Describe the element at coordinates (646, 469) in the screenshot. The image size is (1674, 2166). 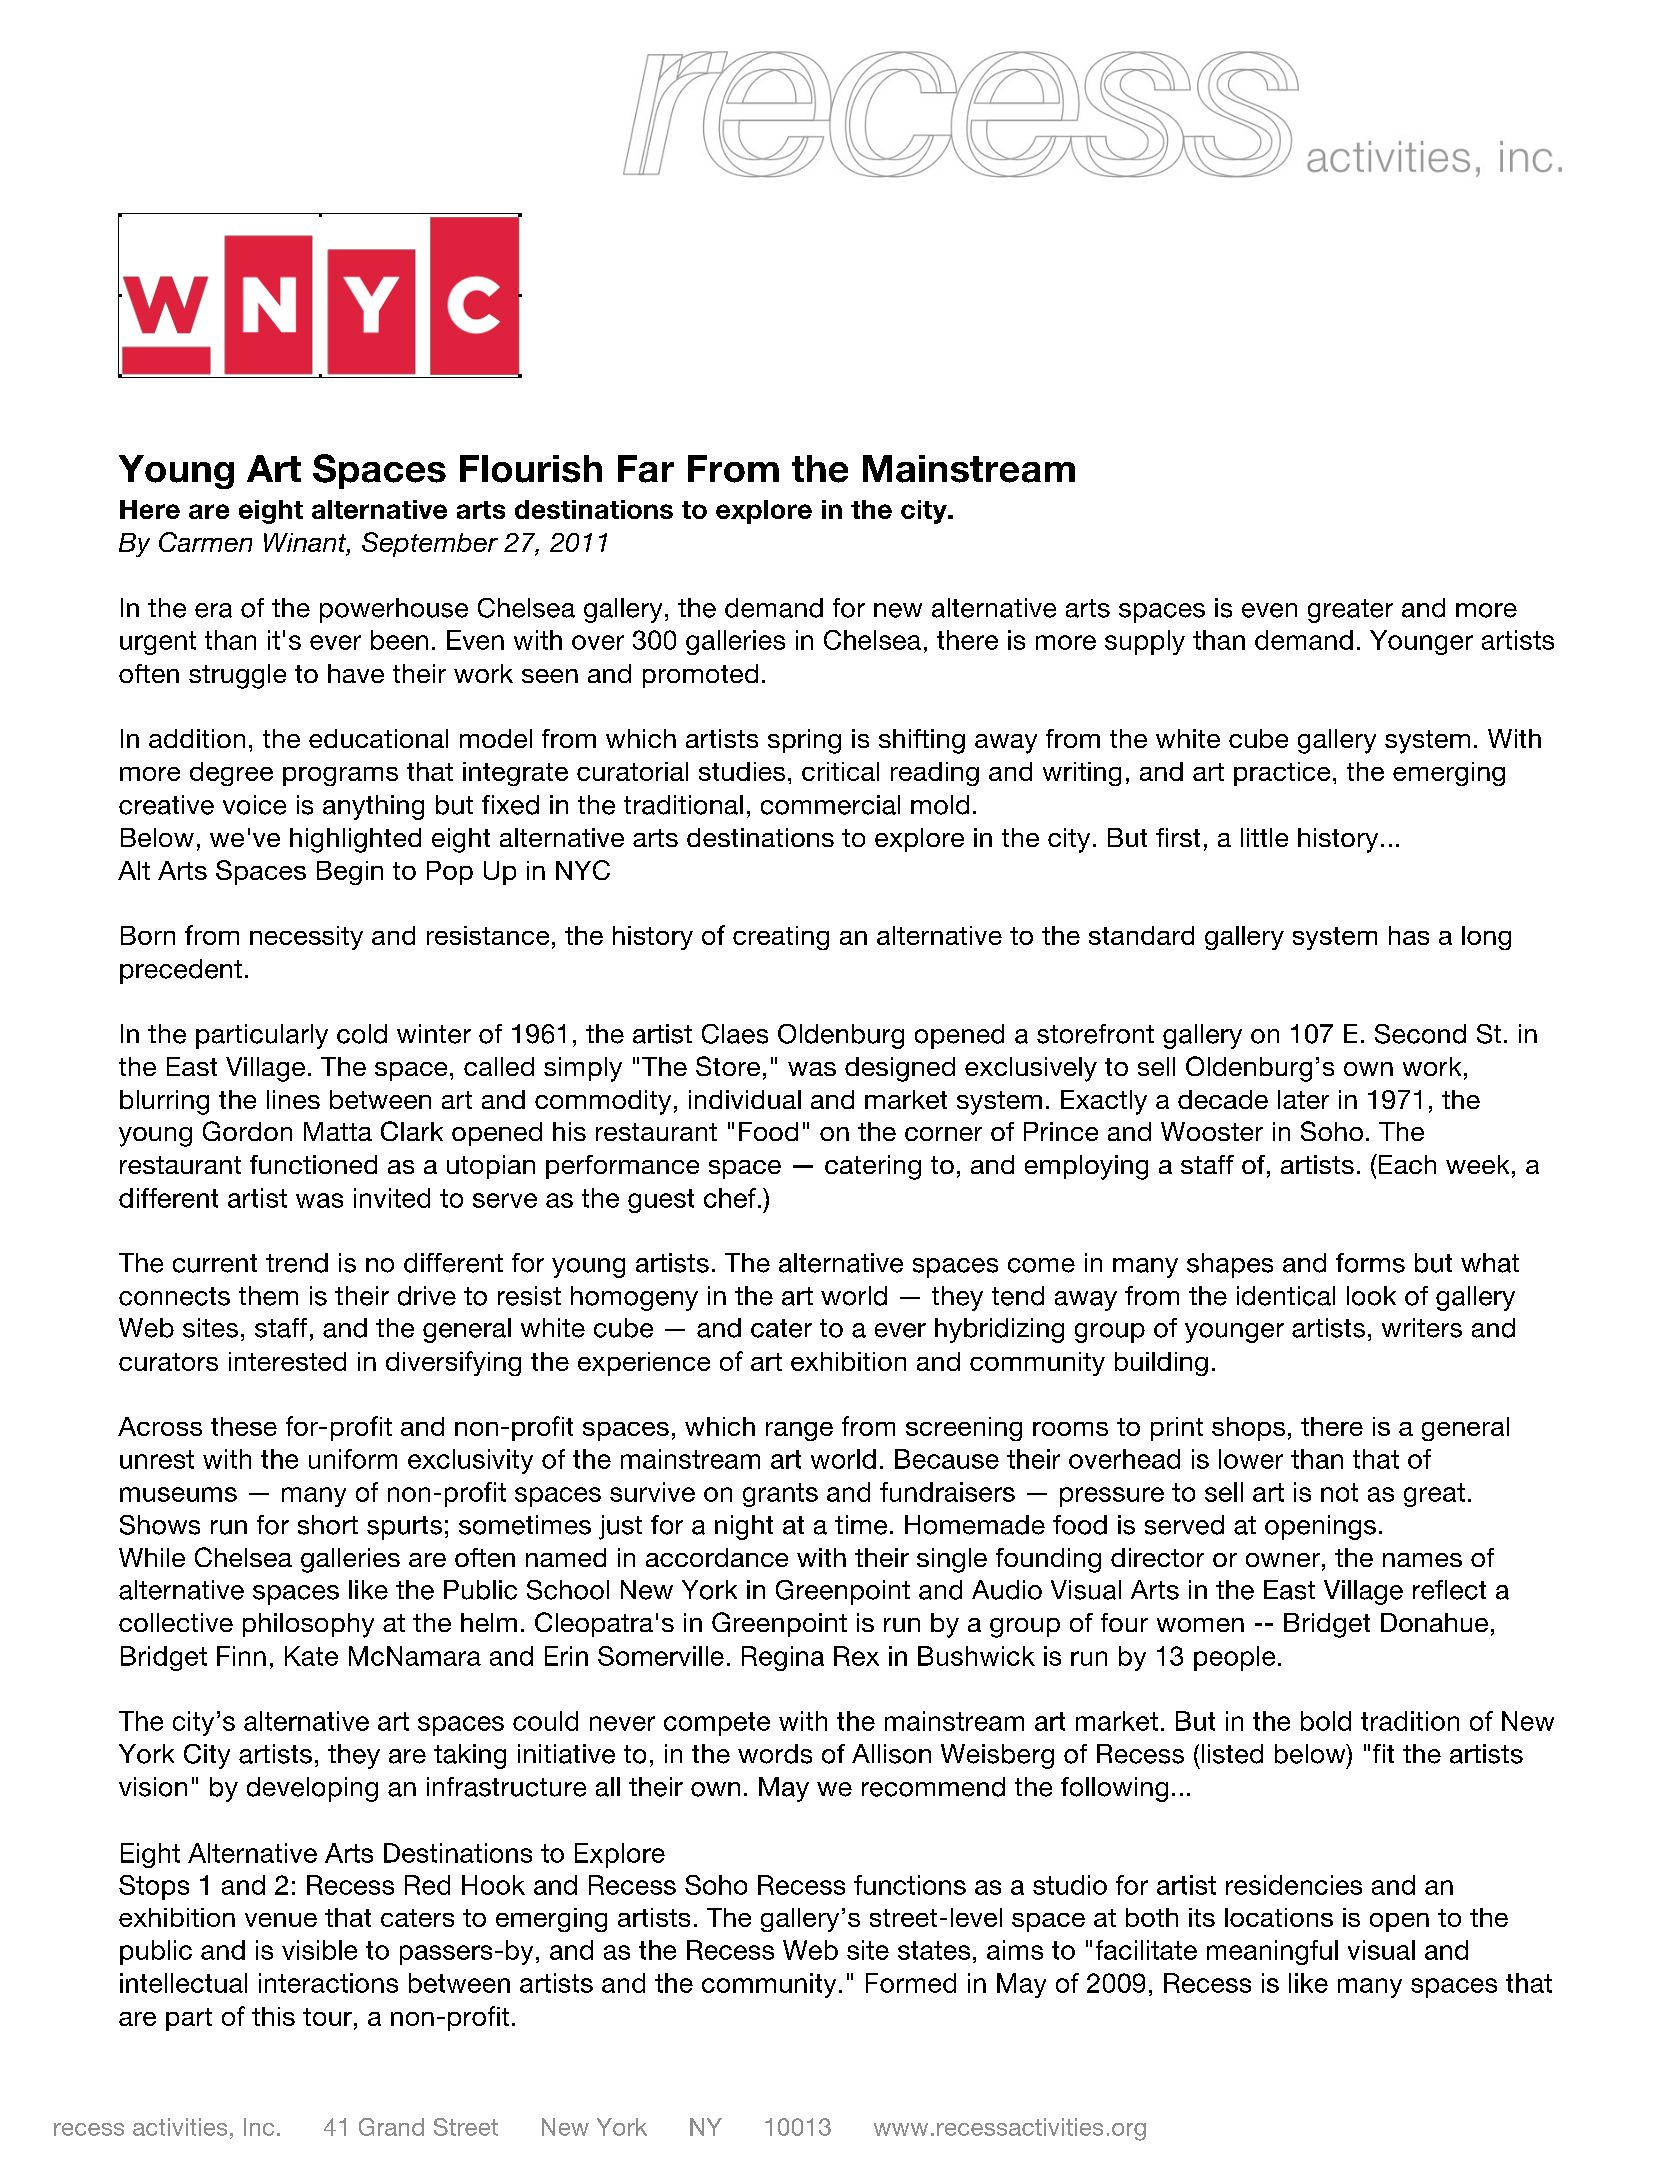
I see `Far` at that location.
